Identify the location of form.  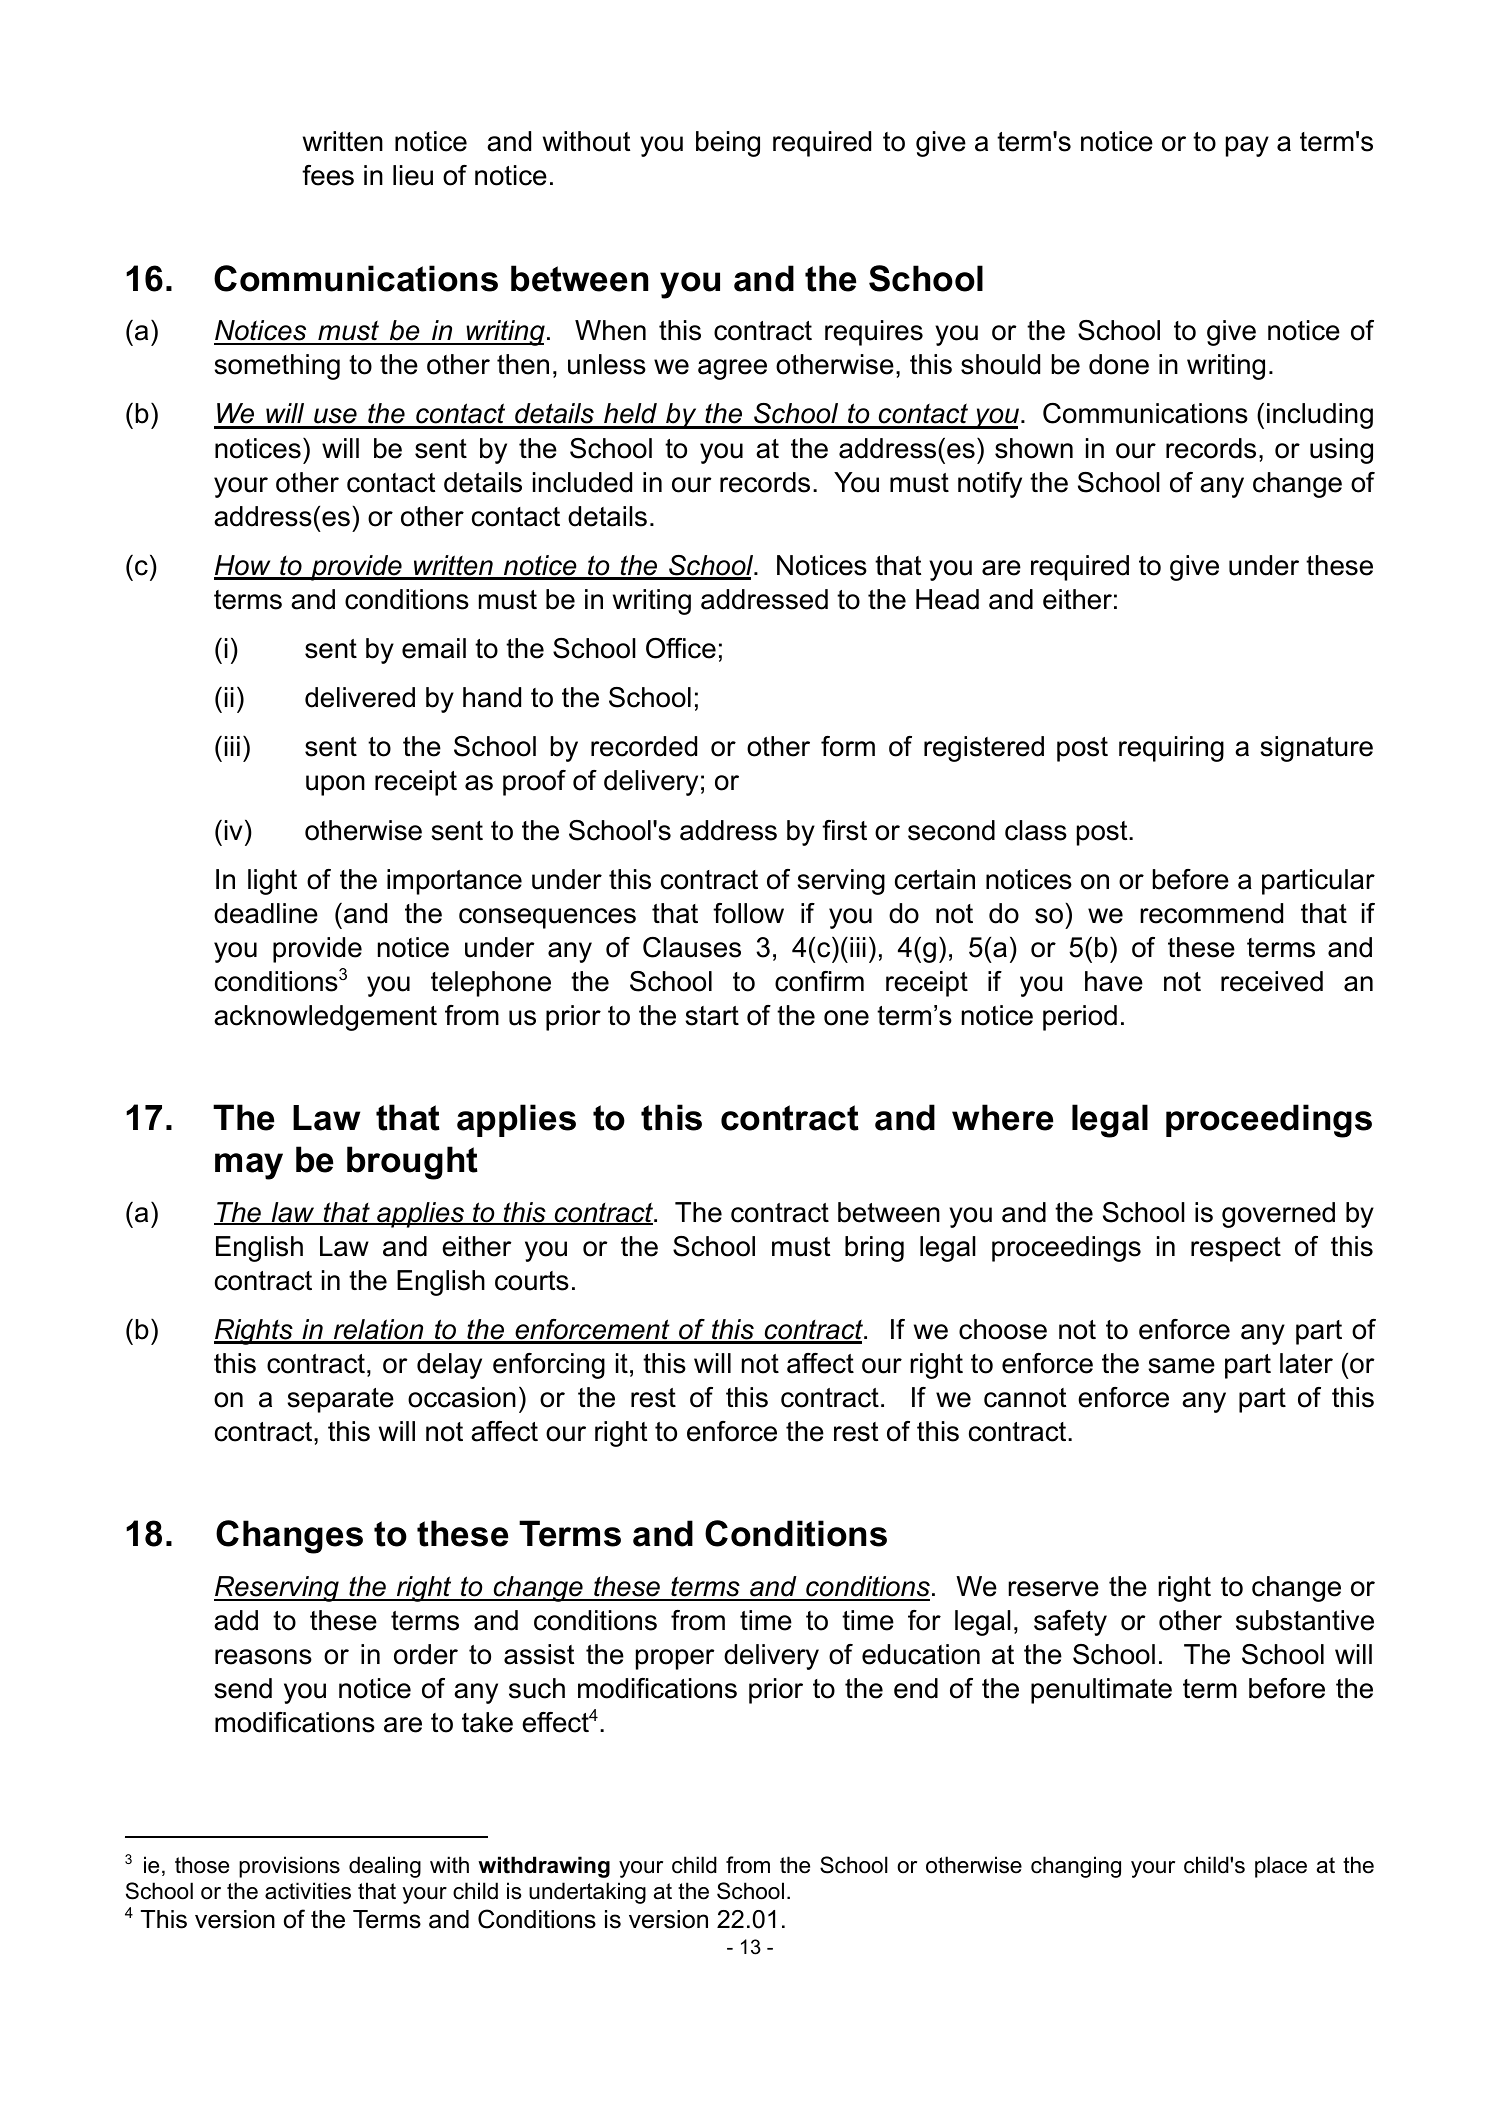
(848, 746).
